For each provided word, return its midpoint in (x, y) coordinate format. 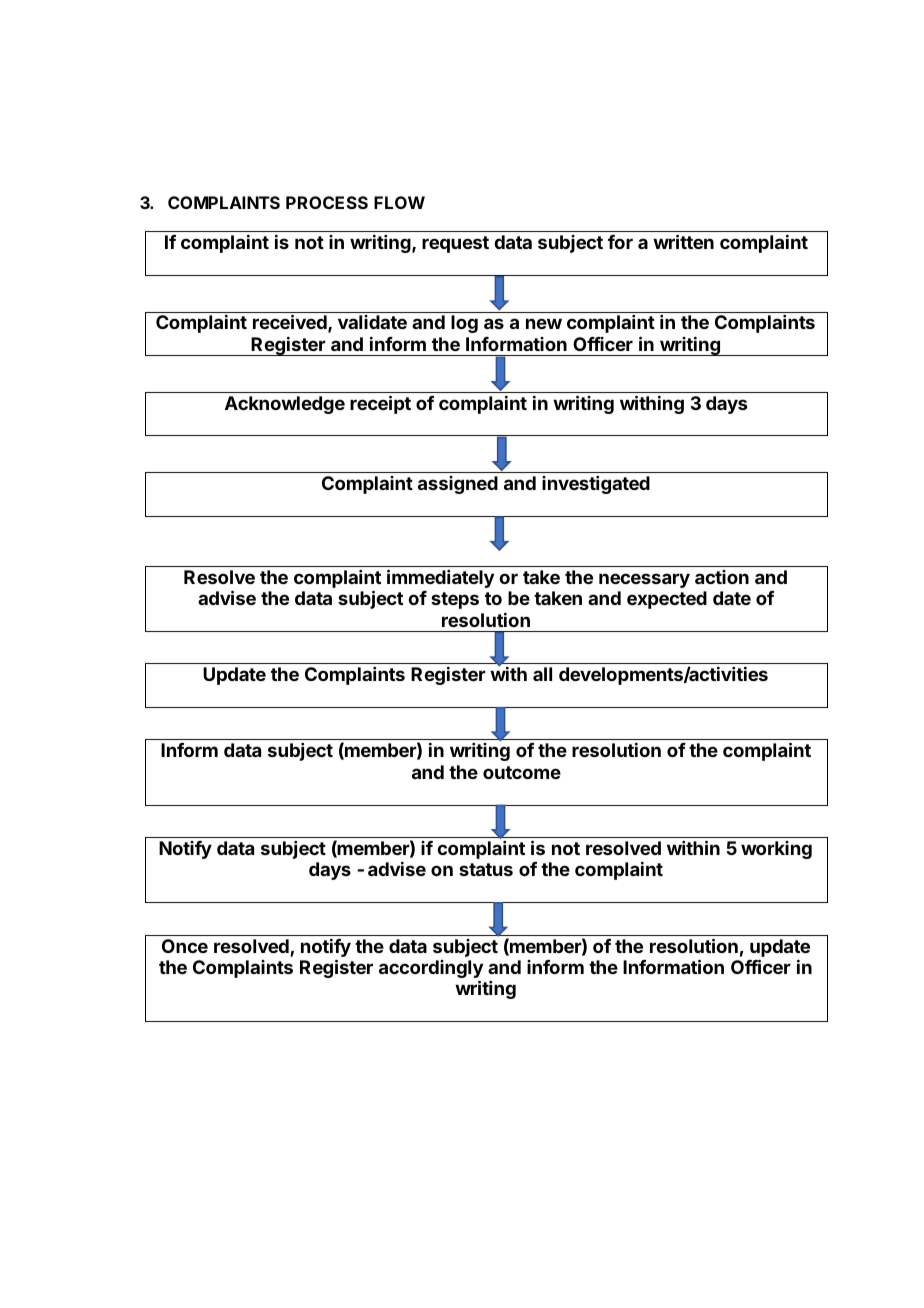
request (455, 244)
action (722, 577)
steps (455, 600)
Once (185, 946)
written (683, 241)
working (776, 850)
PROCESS (327, 202)
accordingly (431, 970)
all (542, 674)
